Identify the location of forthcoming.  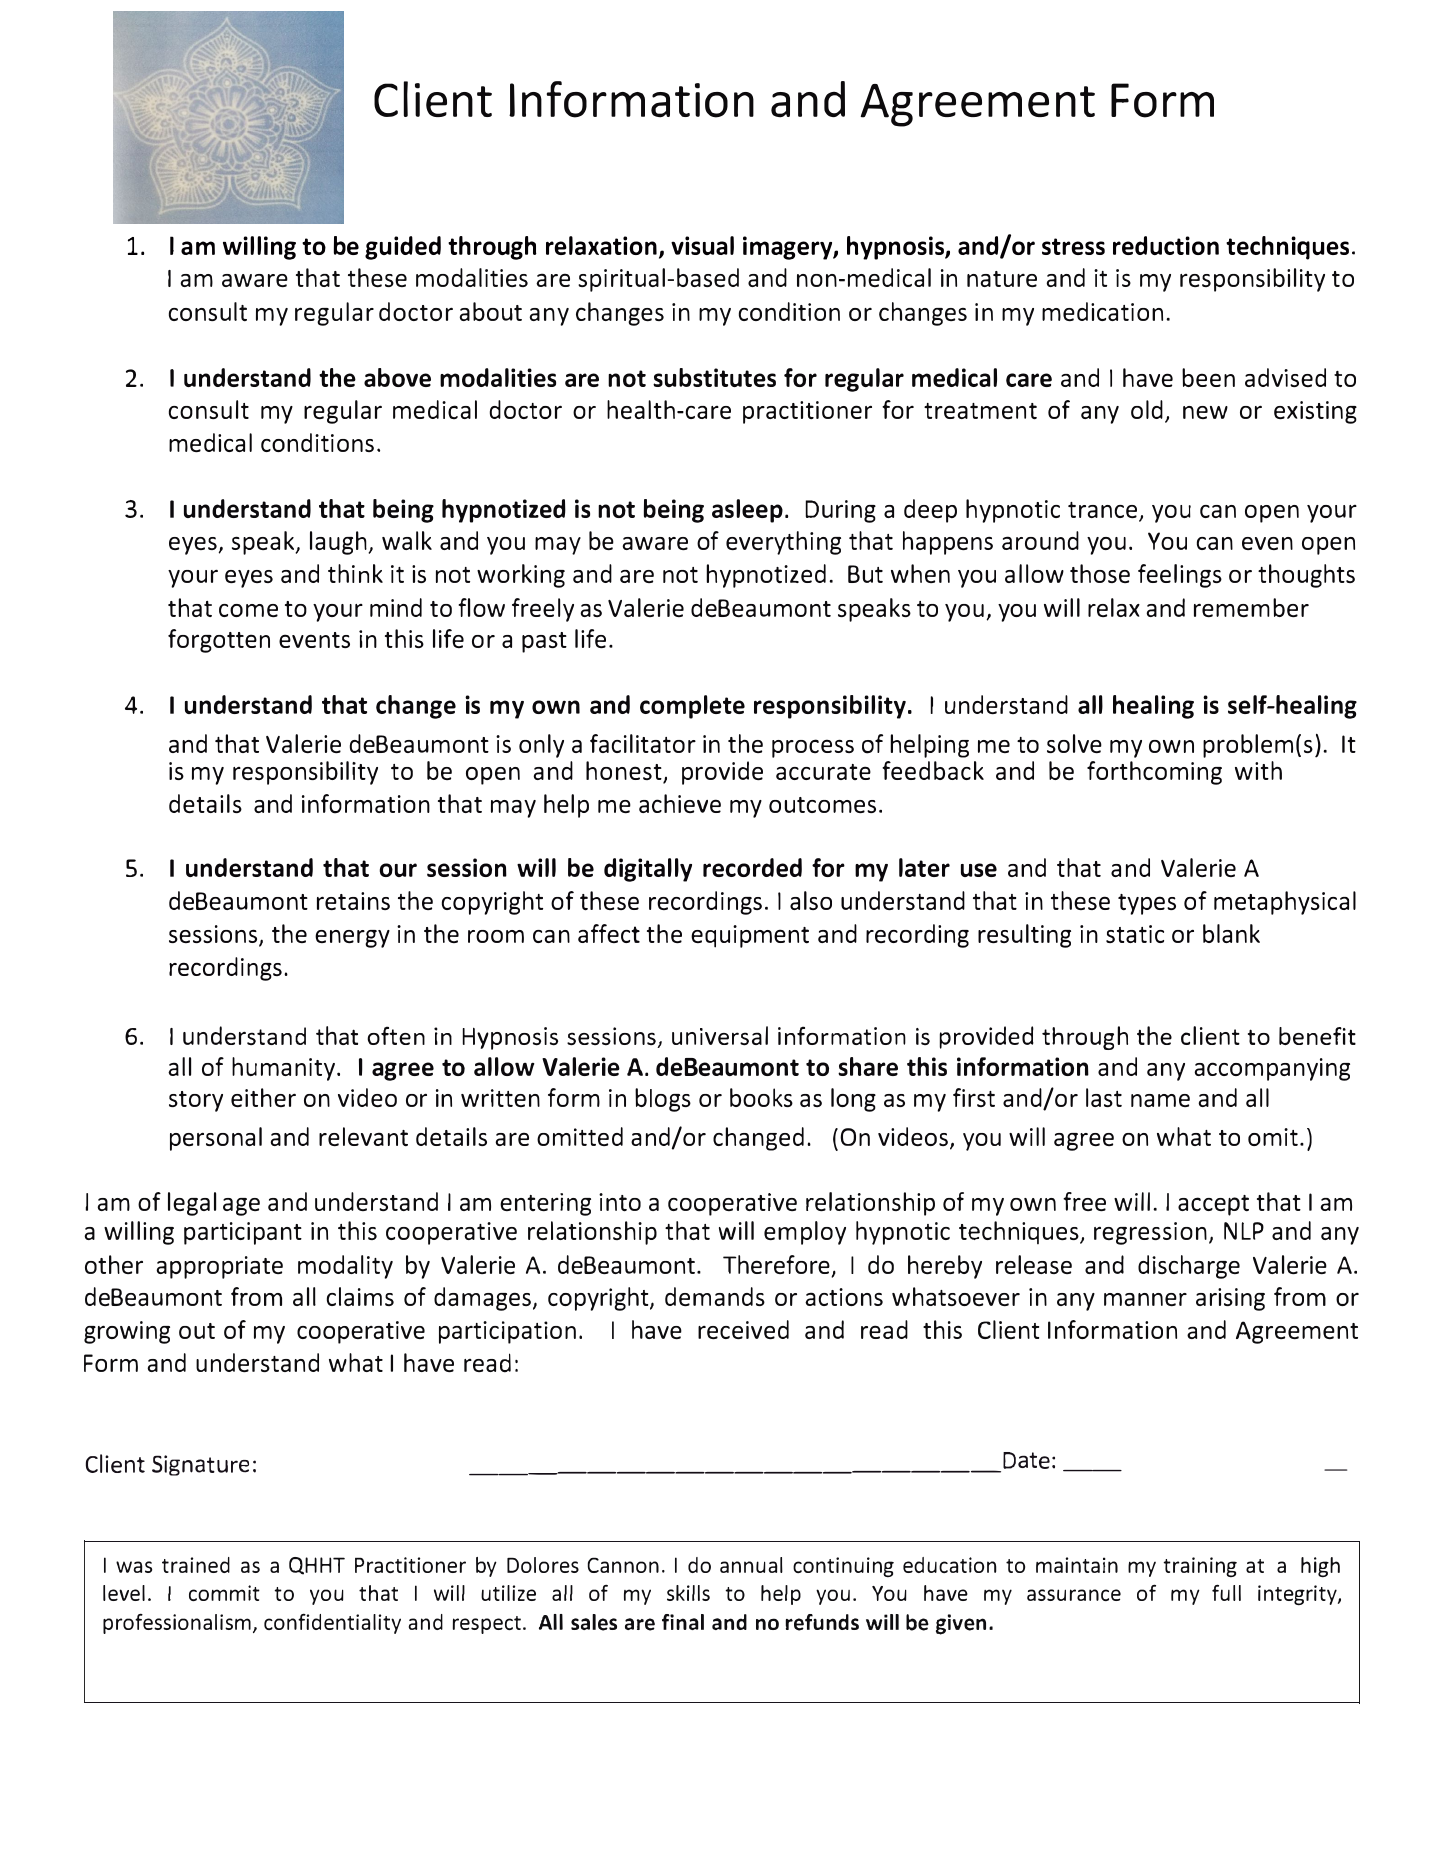
(1154, 773).
